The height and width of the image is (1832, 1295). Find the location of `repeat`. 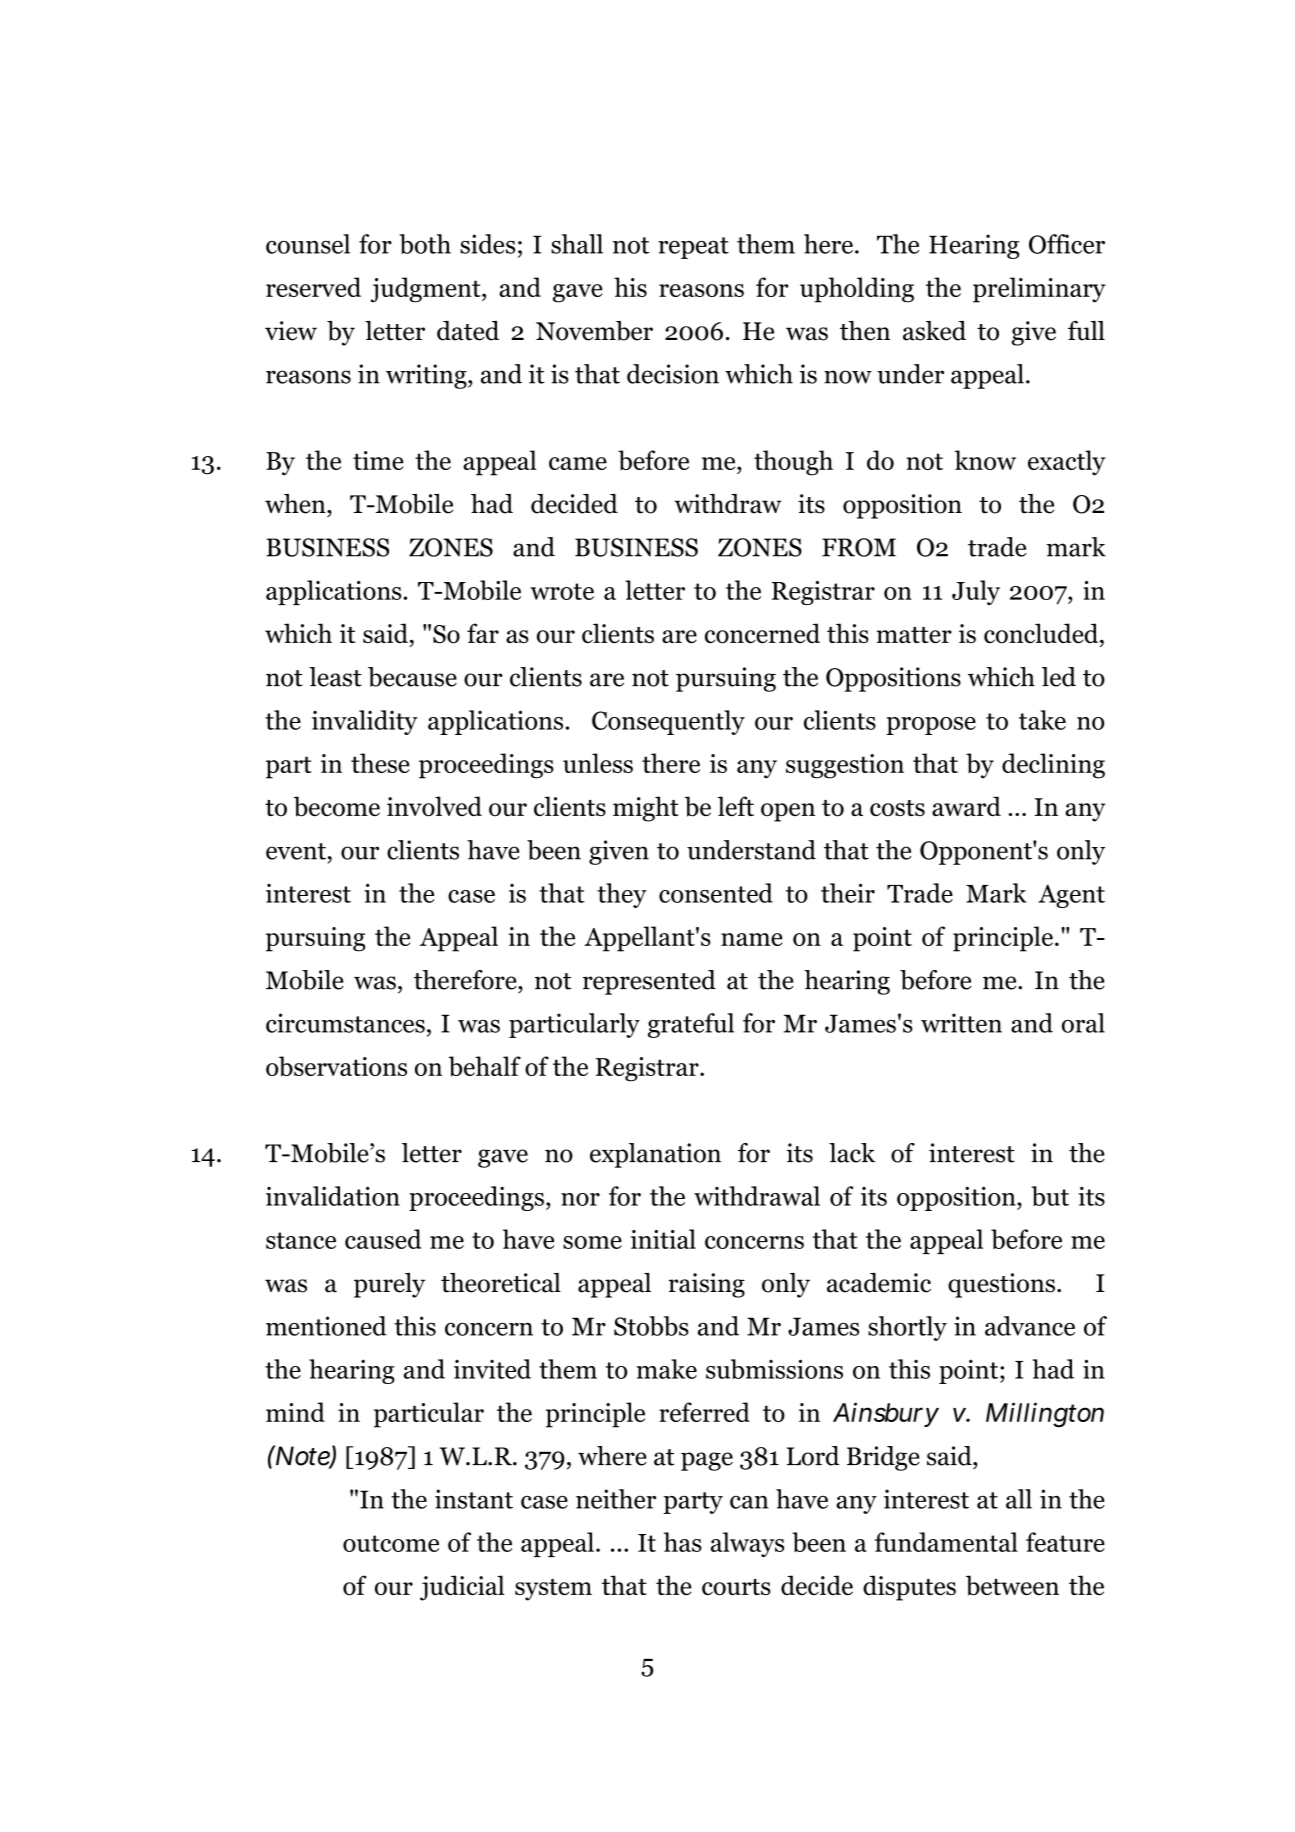

repeat is located at coordinates (693, 248).
